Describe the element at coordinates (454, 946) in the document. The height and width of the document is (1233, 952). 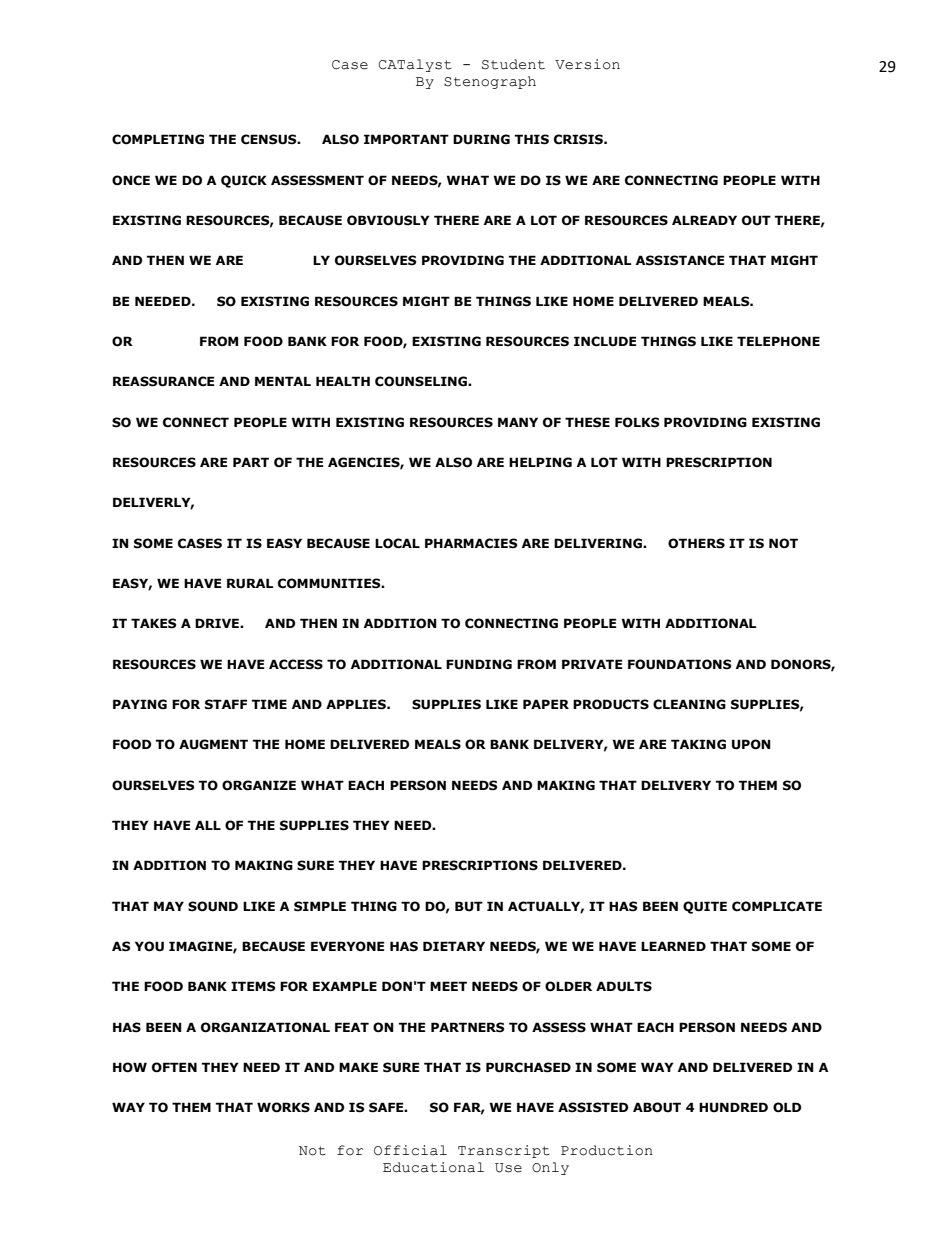
I see `DIETARY` at that location.
